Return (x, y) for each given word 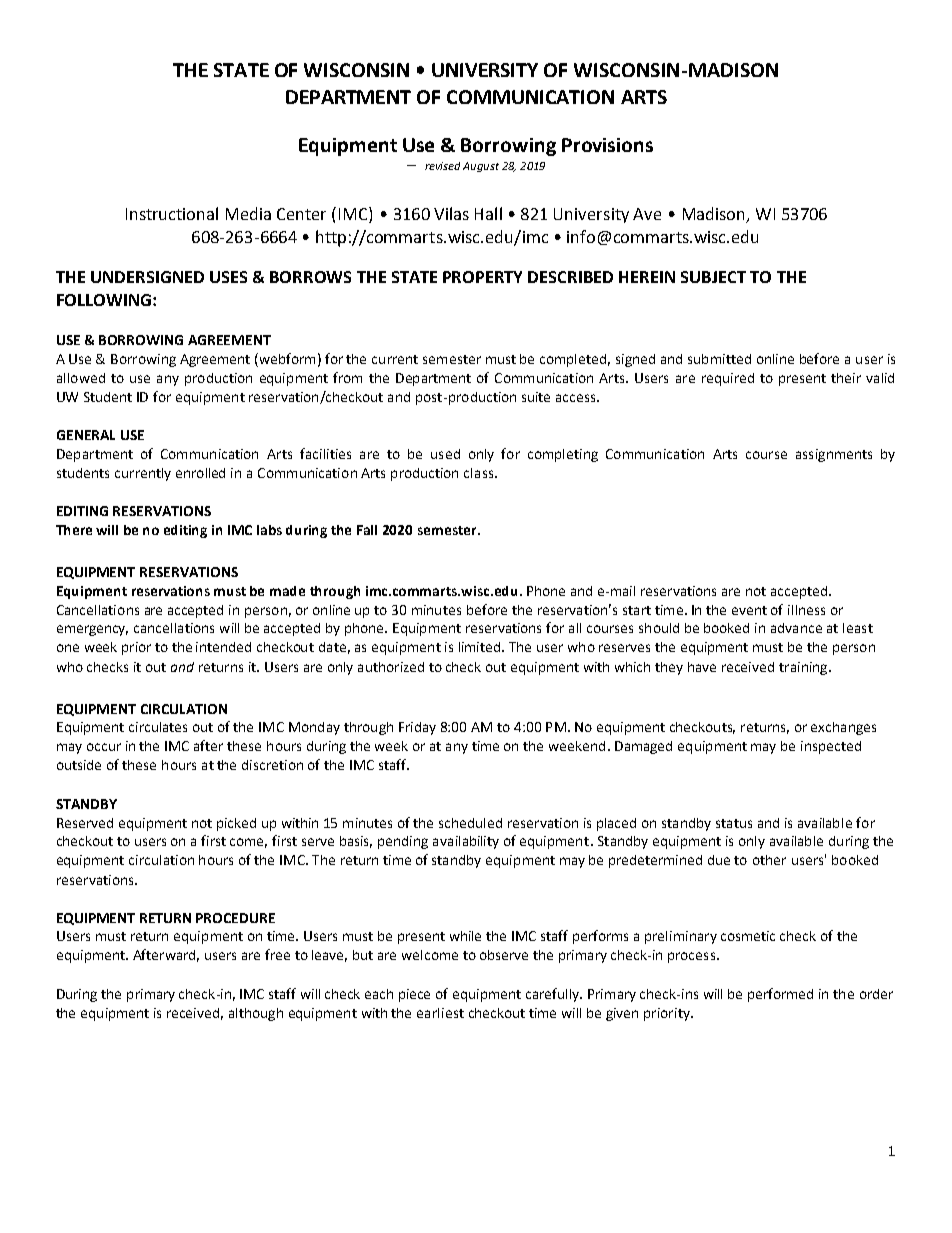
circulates (158, 727)
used (445, 454)
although (256, 1014)
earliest (440, 1013)
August (481, 167)
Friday (417, 728)
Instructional (172, 213)
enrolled (200, 473)
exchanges (843, 728)
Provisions (607, 145)
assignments (834, 455)
